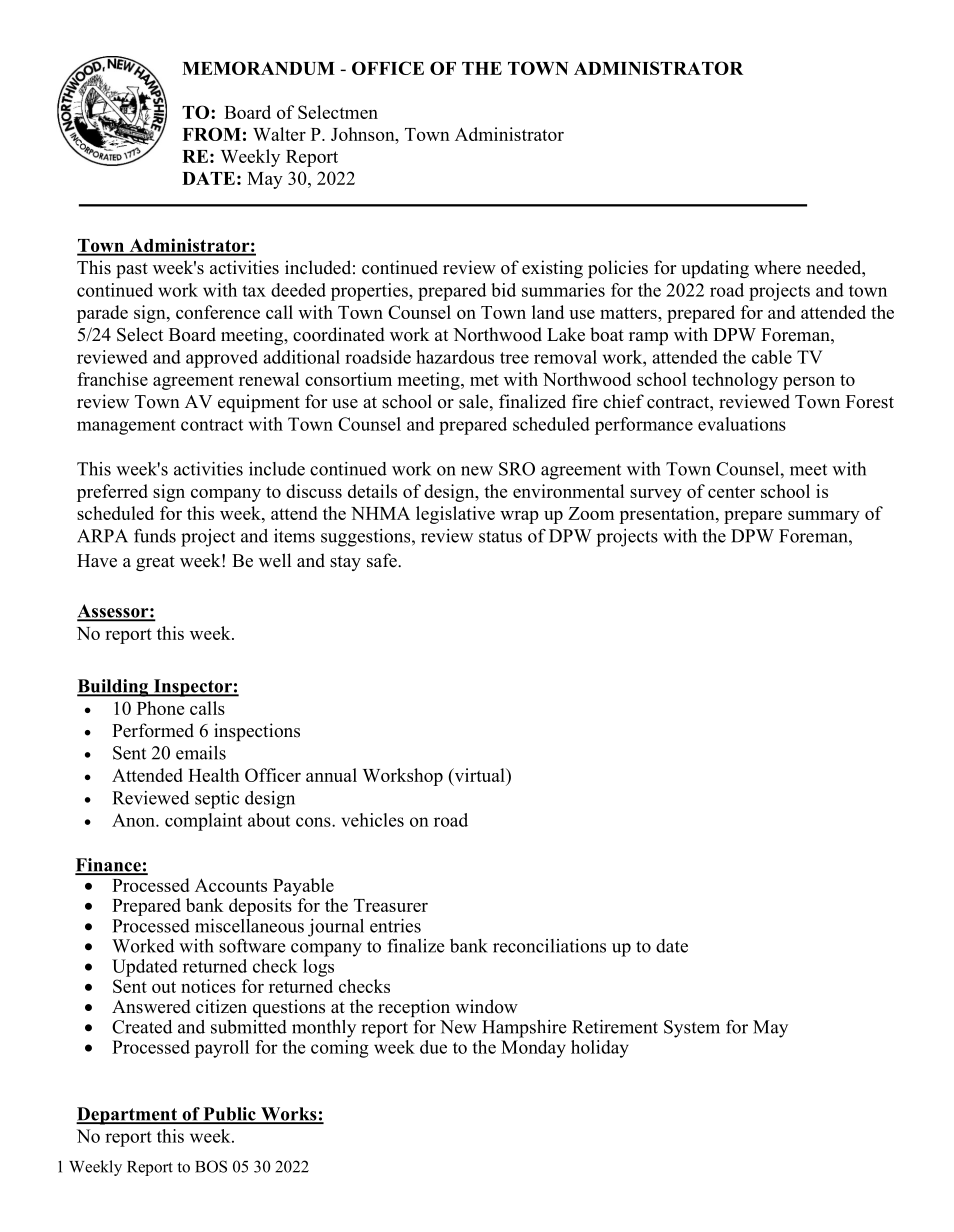 Image resolution: width=954 pixels, height=1232 pixels. I want to click on evaluations, so click(742, 424).
